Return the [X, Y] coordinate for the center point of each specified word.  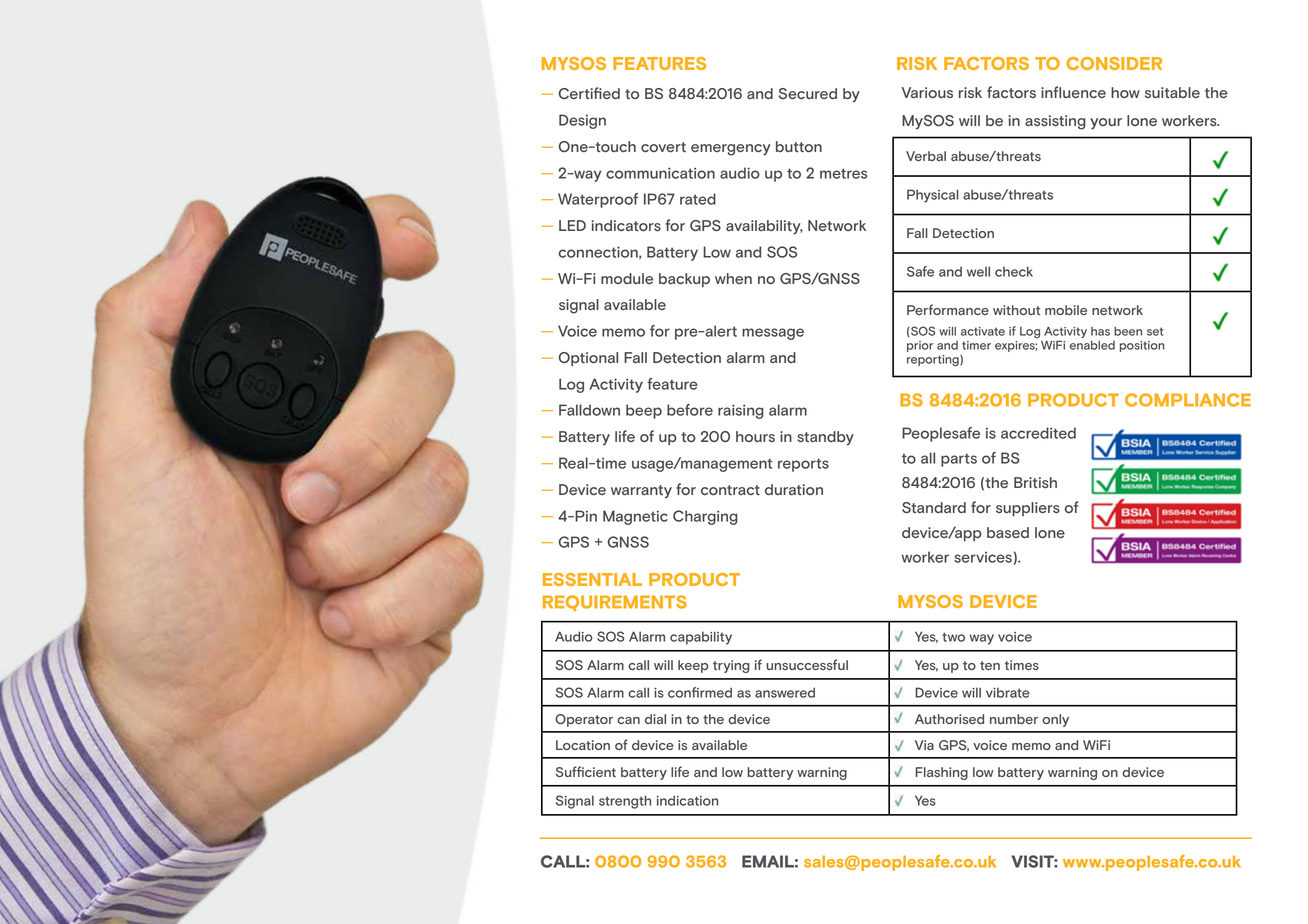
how [1125, 92]
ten [990, 665]
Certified [589, 93]
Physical [933, 196]
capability [701, 638]
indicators [626, 225]
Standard [934, 507]
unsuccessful [807, 664]
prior [920, 346]
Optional [588, 359]
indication [687, 800]
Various [927, 92]
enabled [1092, 345]
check [1014, 271]
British [1035, 482]
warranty [641, 492]
